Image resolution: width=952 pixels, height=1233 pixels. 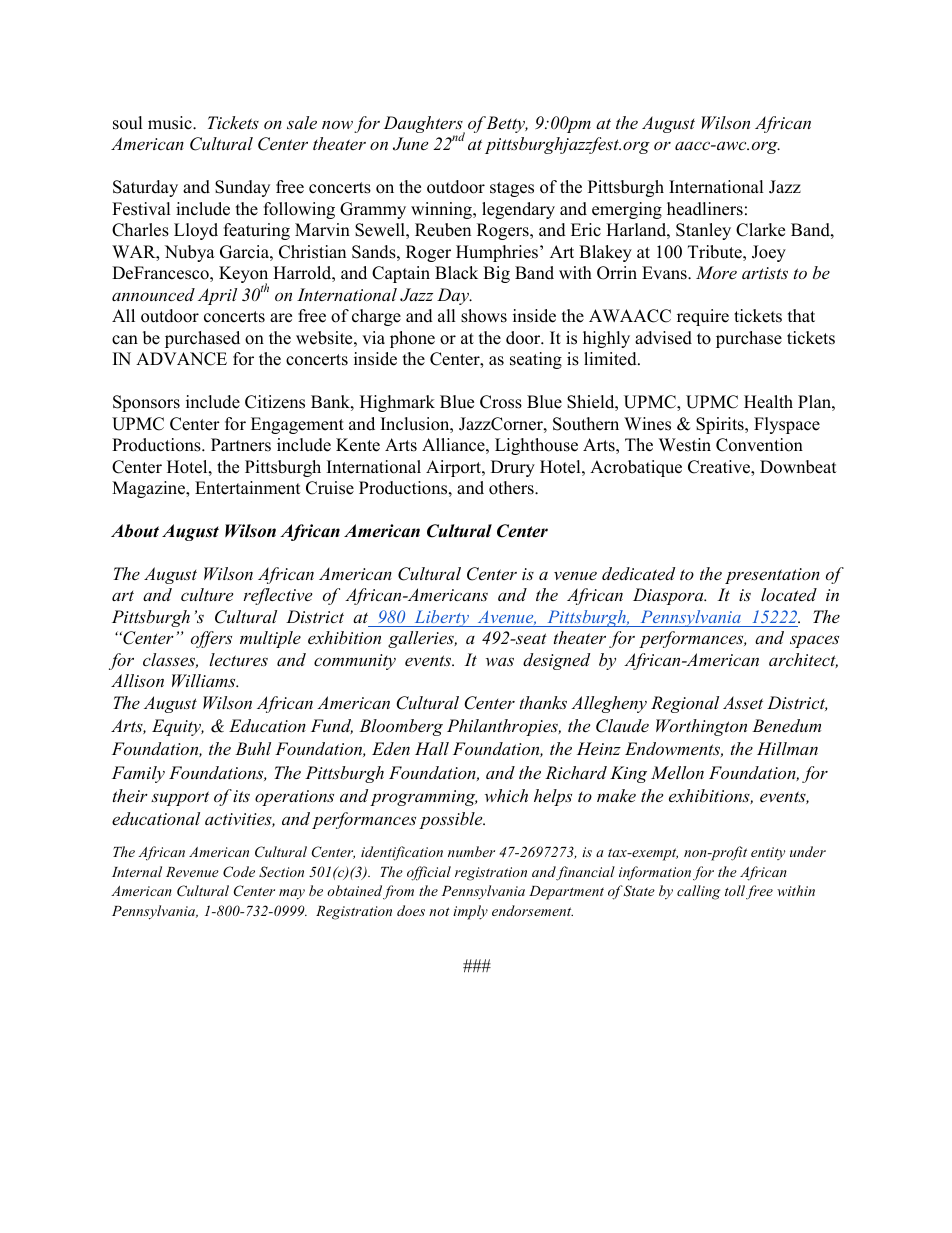 I want to click on shows, so click(x=484, y=316).
